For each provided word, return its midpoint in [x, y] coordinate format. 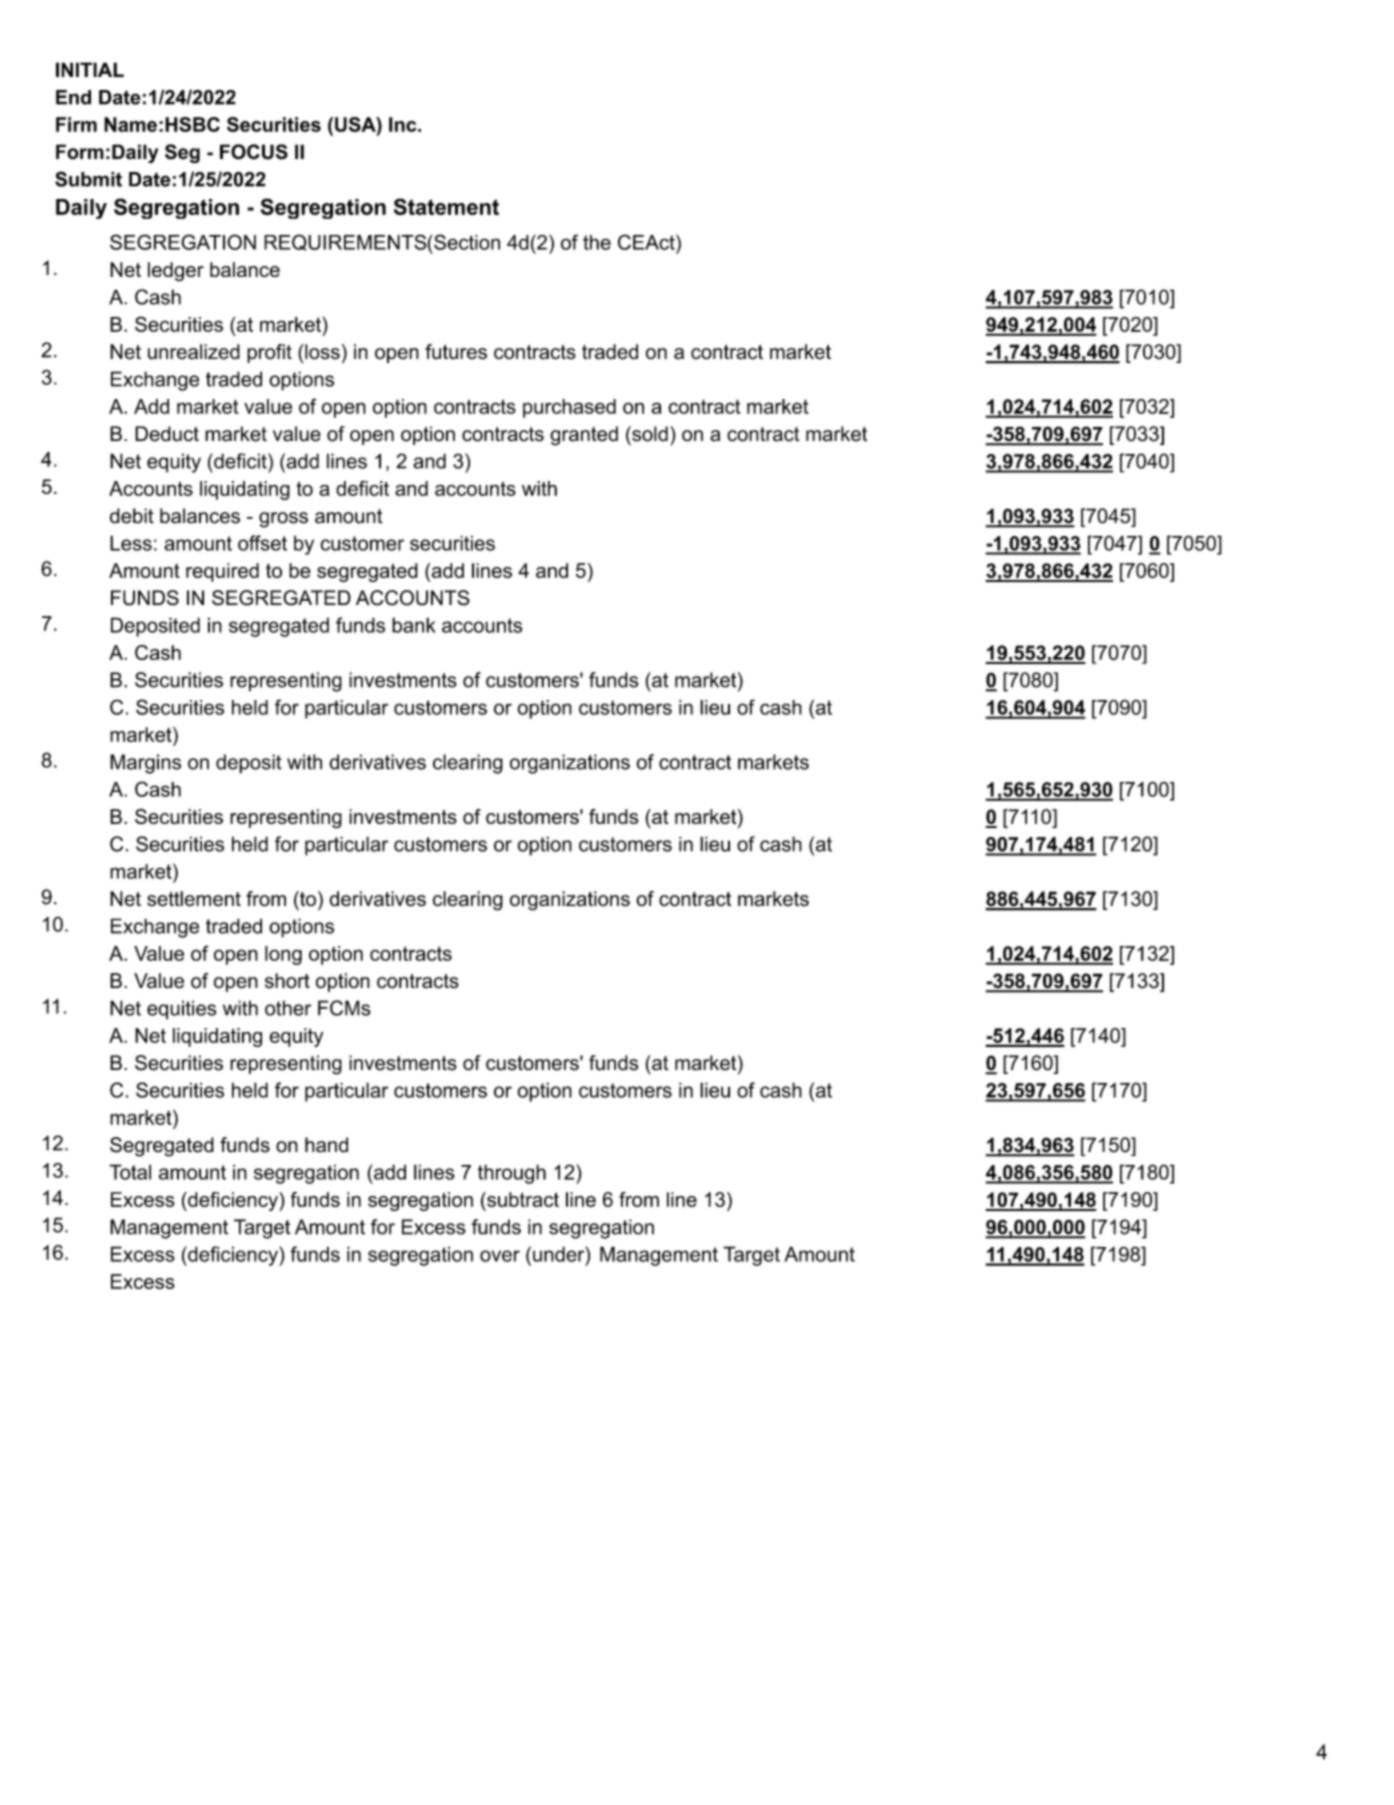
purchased [569, 408]
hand [326, 1145]
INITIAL [90, 69]
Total [130, 1172]
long [283, 955]
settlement [194, 899]
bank [414, 625]
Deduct [167, 434]
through [512, 1174]
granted [584, 436]
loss [321, 352]
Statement [446, 206]
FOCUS [254, 152]
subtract [522, 1199]
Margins [145, 764]
